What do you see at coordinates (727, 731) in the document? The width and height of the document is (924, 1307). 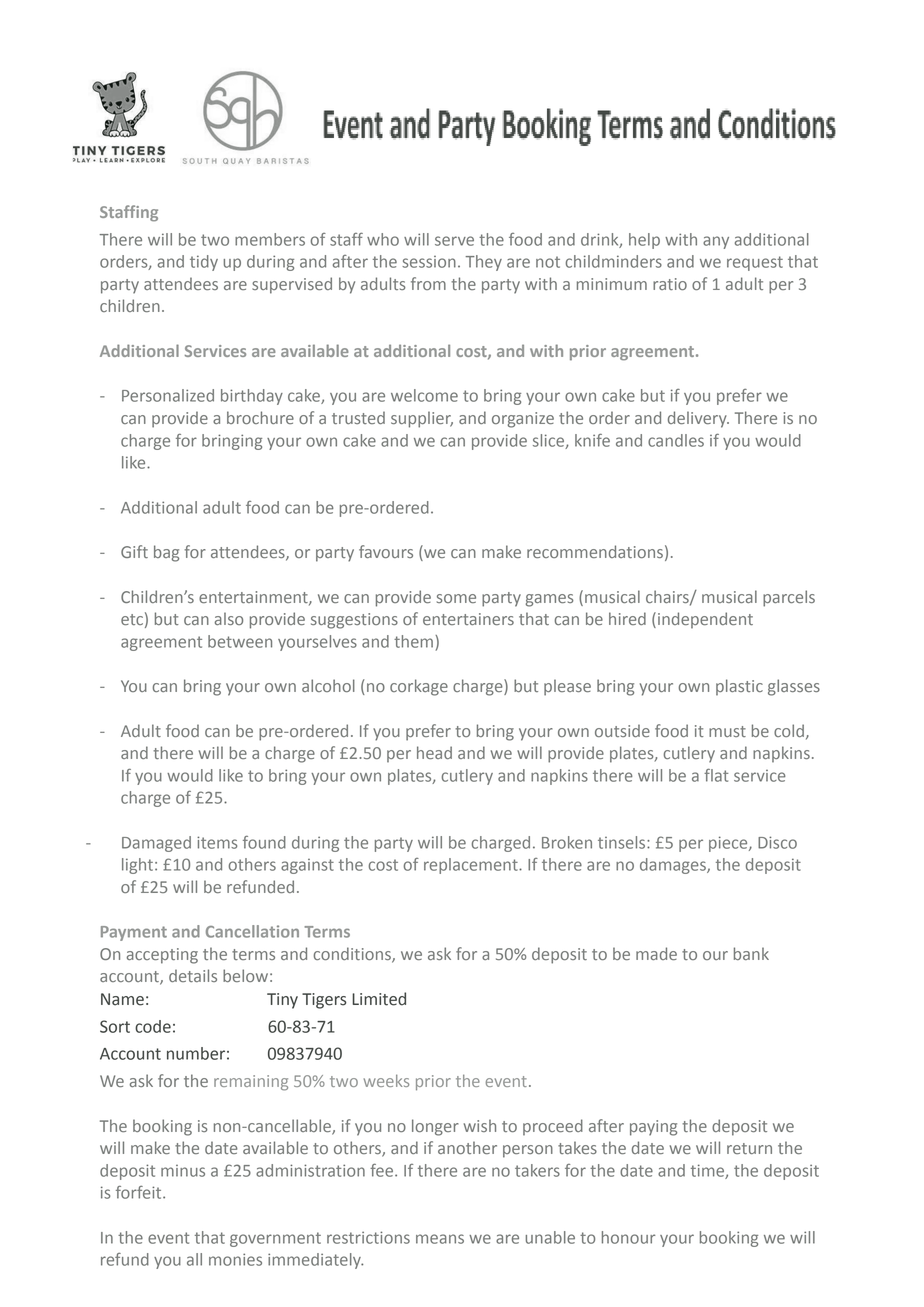 I see `must` at bounding box center [727, 731].
